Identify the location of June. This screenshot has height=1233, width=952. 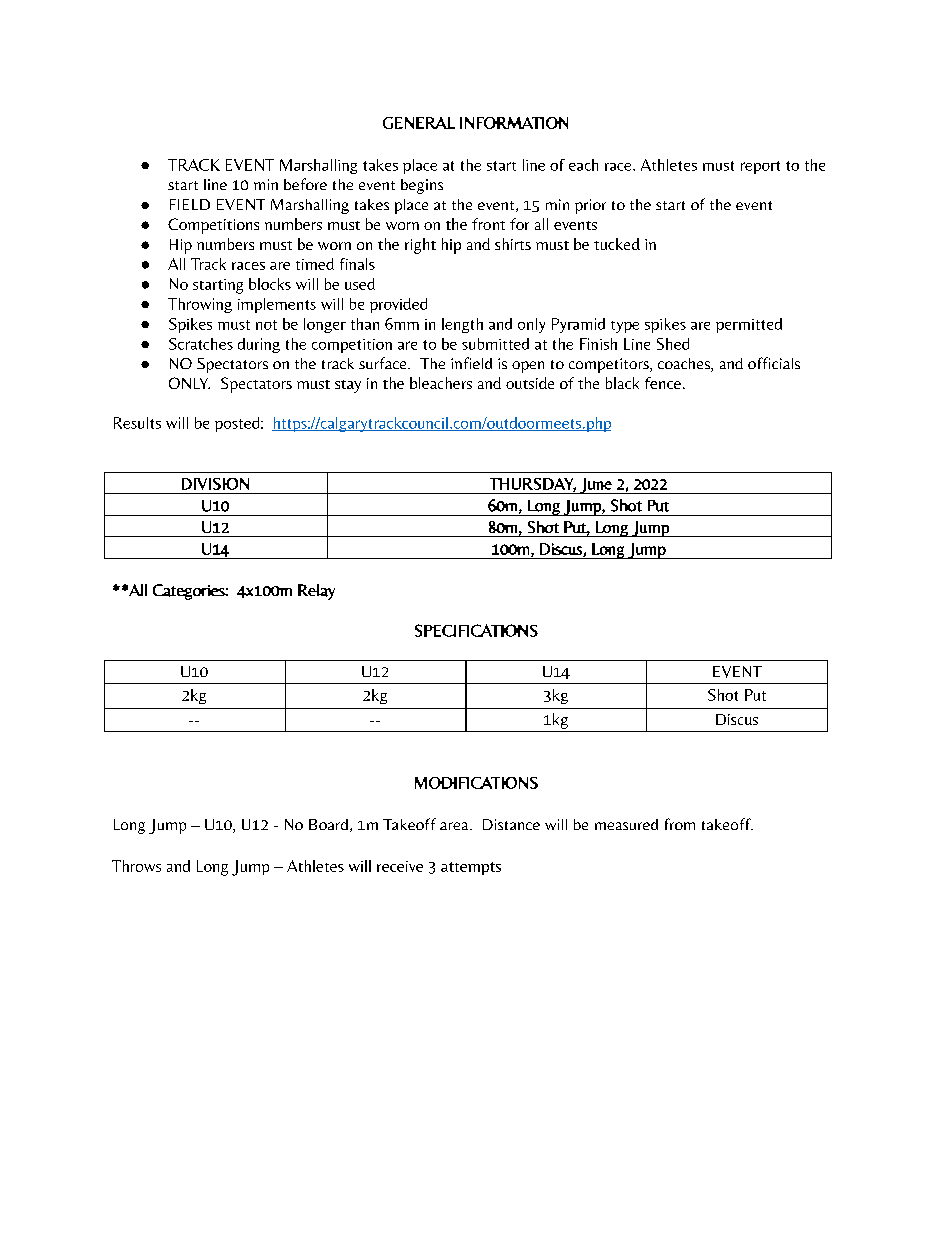
(595, 486).
